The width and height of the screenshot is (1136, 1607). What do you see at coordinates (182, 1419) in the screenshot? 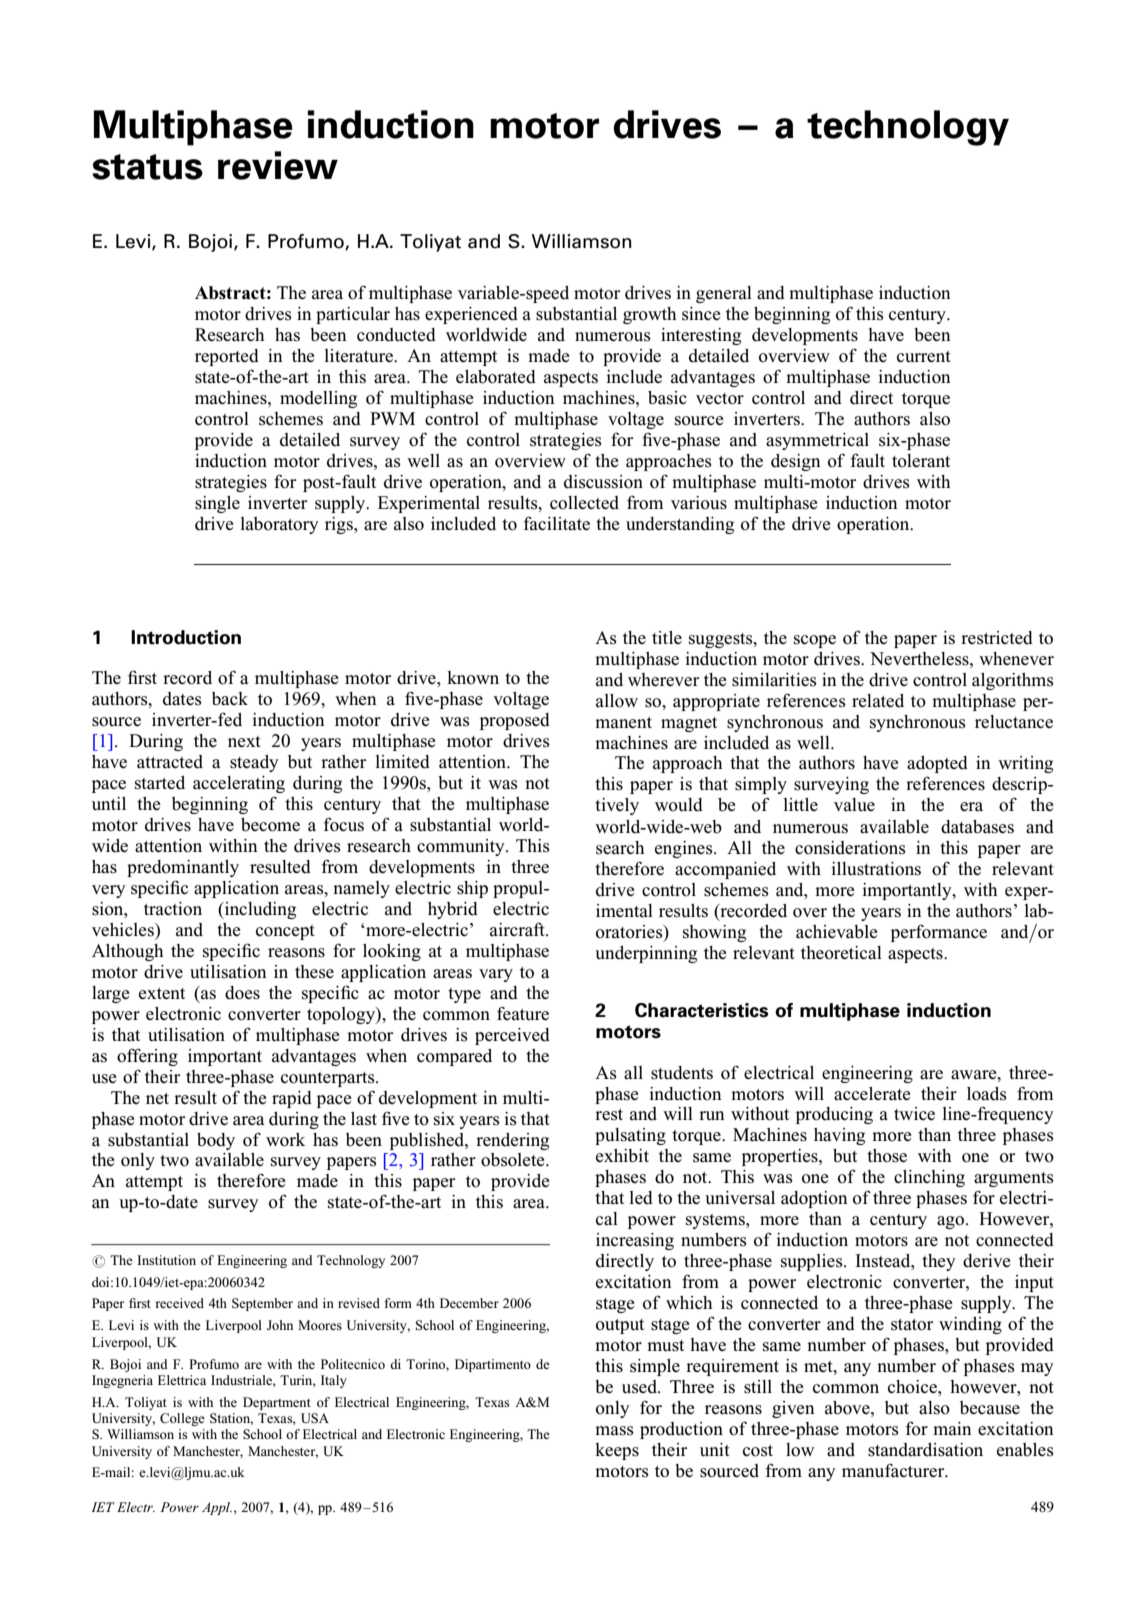
I see `College` at bounding box center [182, 1419].
